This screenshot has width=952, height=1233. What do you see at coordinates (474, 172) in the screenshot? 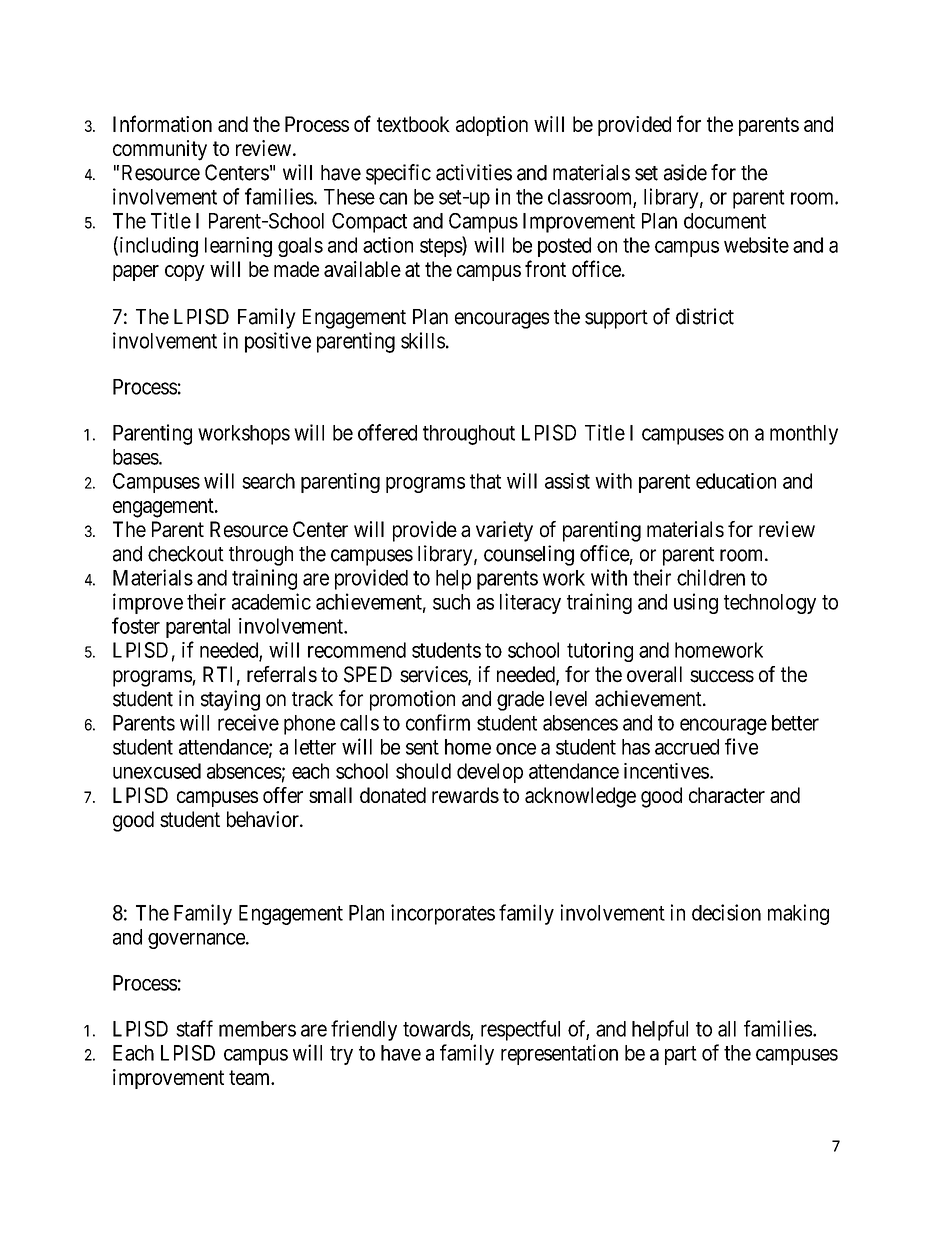
I see `activities` at bounding box center [474, 172].
